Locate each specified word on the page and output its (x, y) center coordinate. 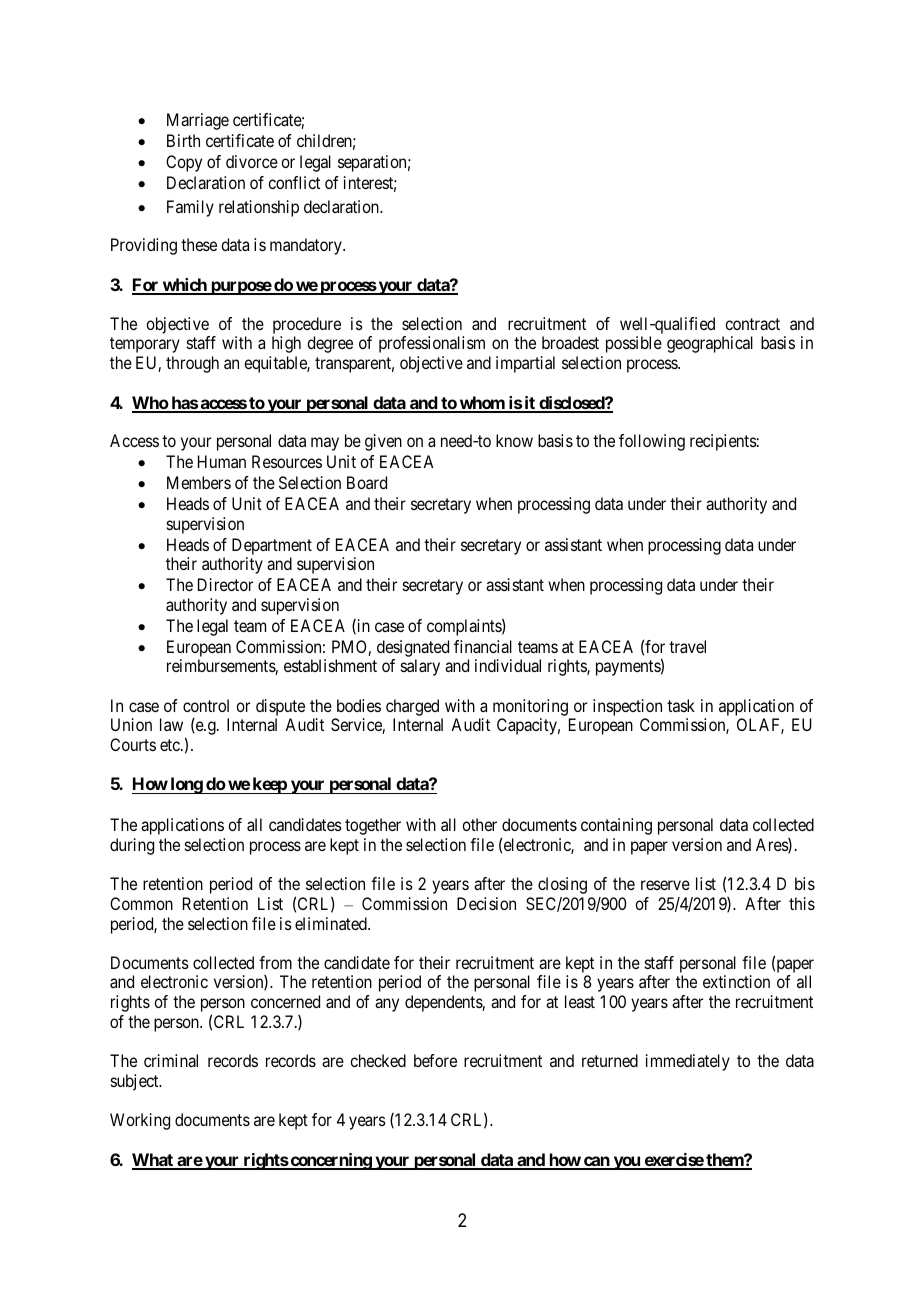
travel (687, 646)
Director (225, 584)
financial (483, 646)
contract (752, 324)
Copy (184, 163)
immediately (688, 1062)
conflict (294, 182)
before (435, 1060)
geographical (710, 344)
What (153, 1161)
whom (482, 404)
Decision (486, 903)
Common (141, 903)
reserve (665, 885)
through (192, 364)
